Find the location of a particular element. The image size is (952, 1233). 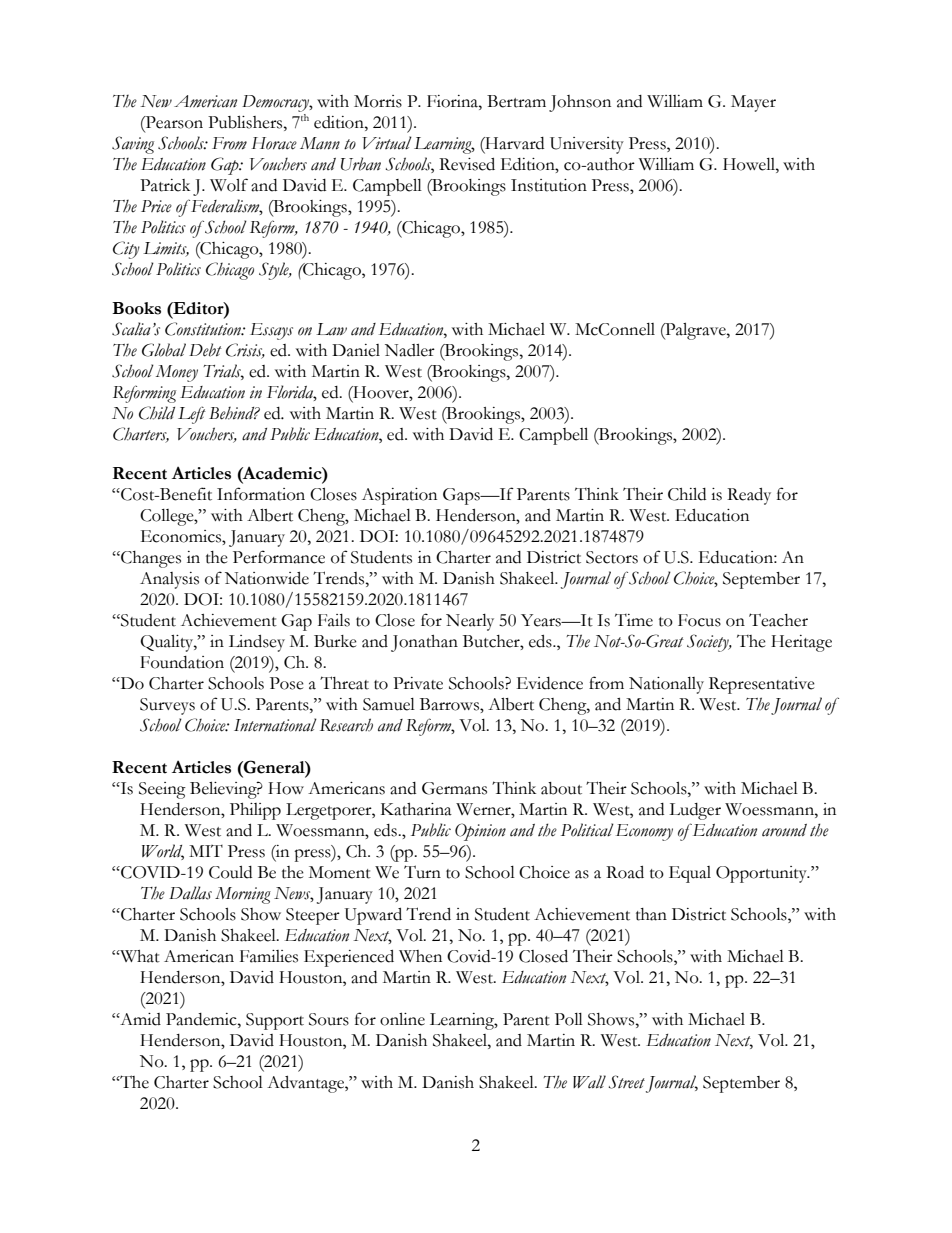

Opinion is located at coordinates (480, 832).
